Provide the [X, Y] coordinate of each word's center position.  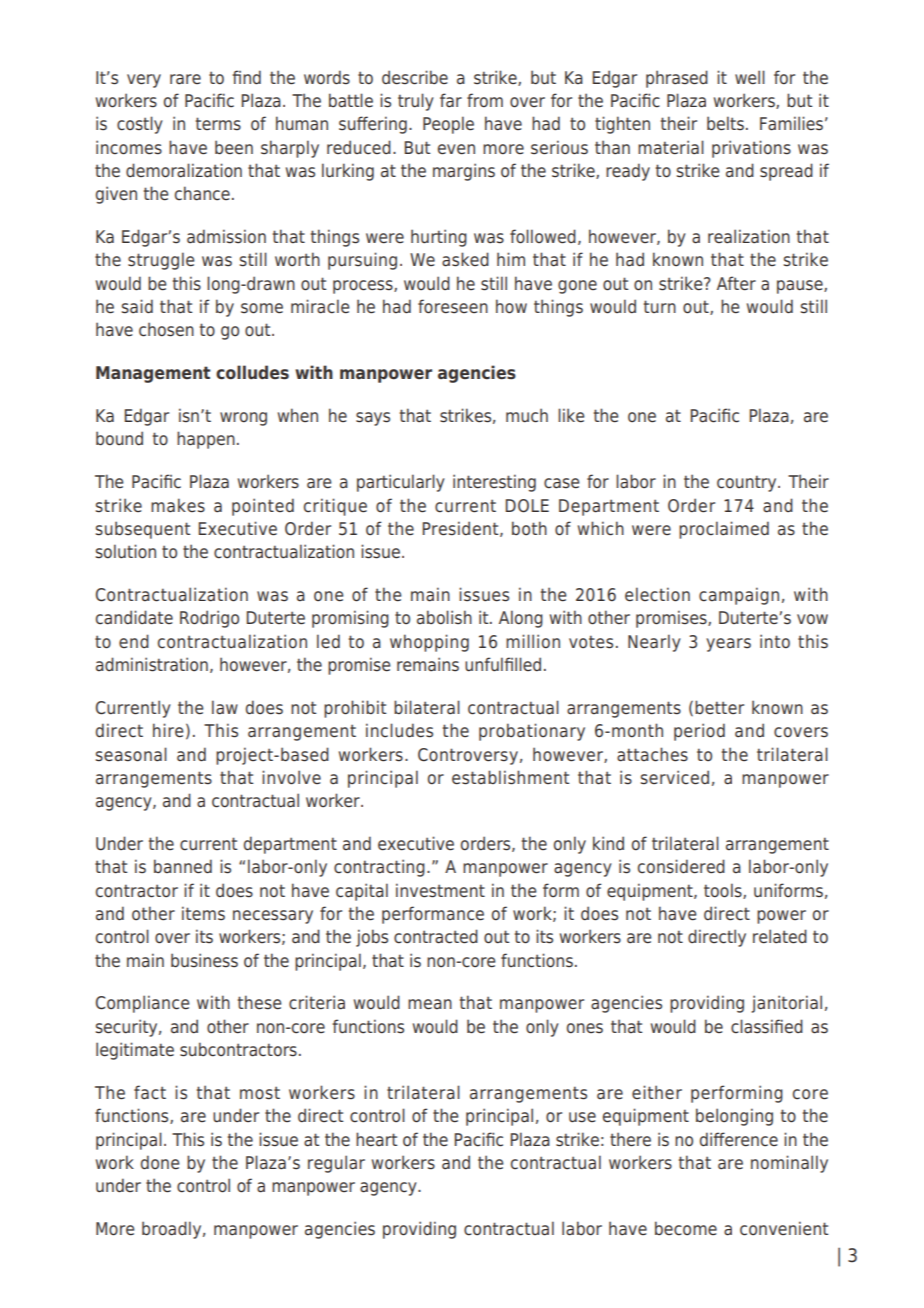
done [160, 1162]
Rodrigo [209, 619]
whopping [429, 643]
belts [725, 123]
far [451, 100]
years [728, 645]
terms [218, 124]
